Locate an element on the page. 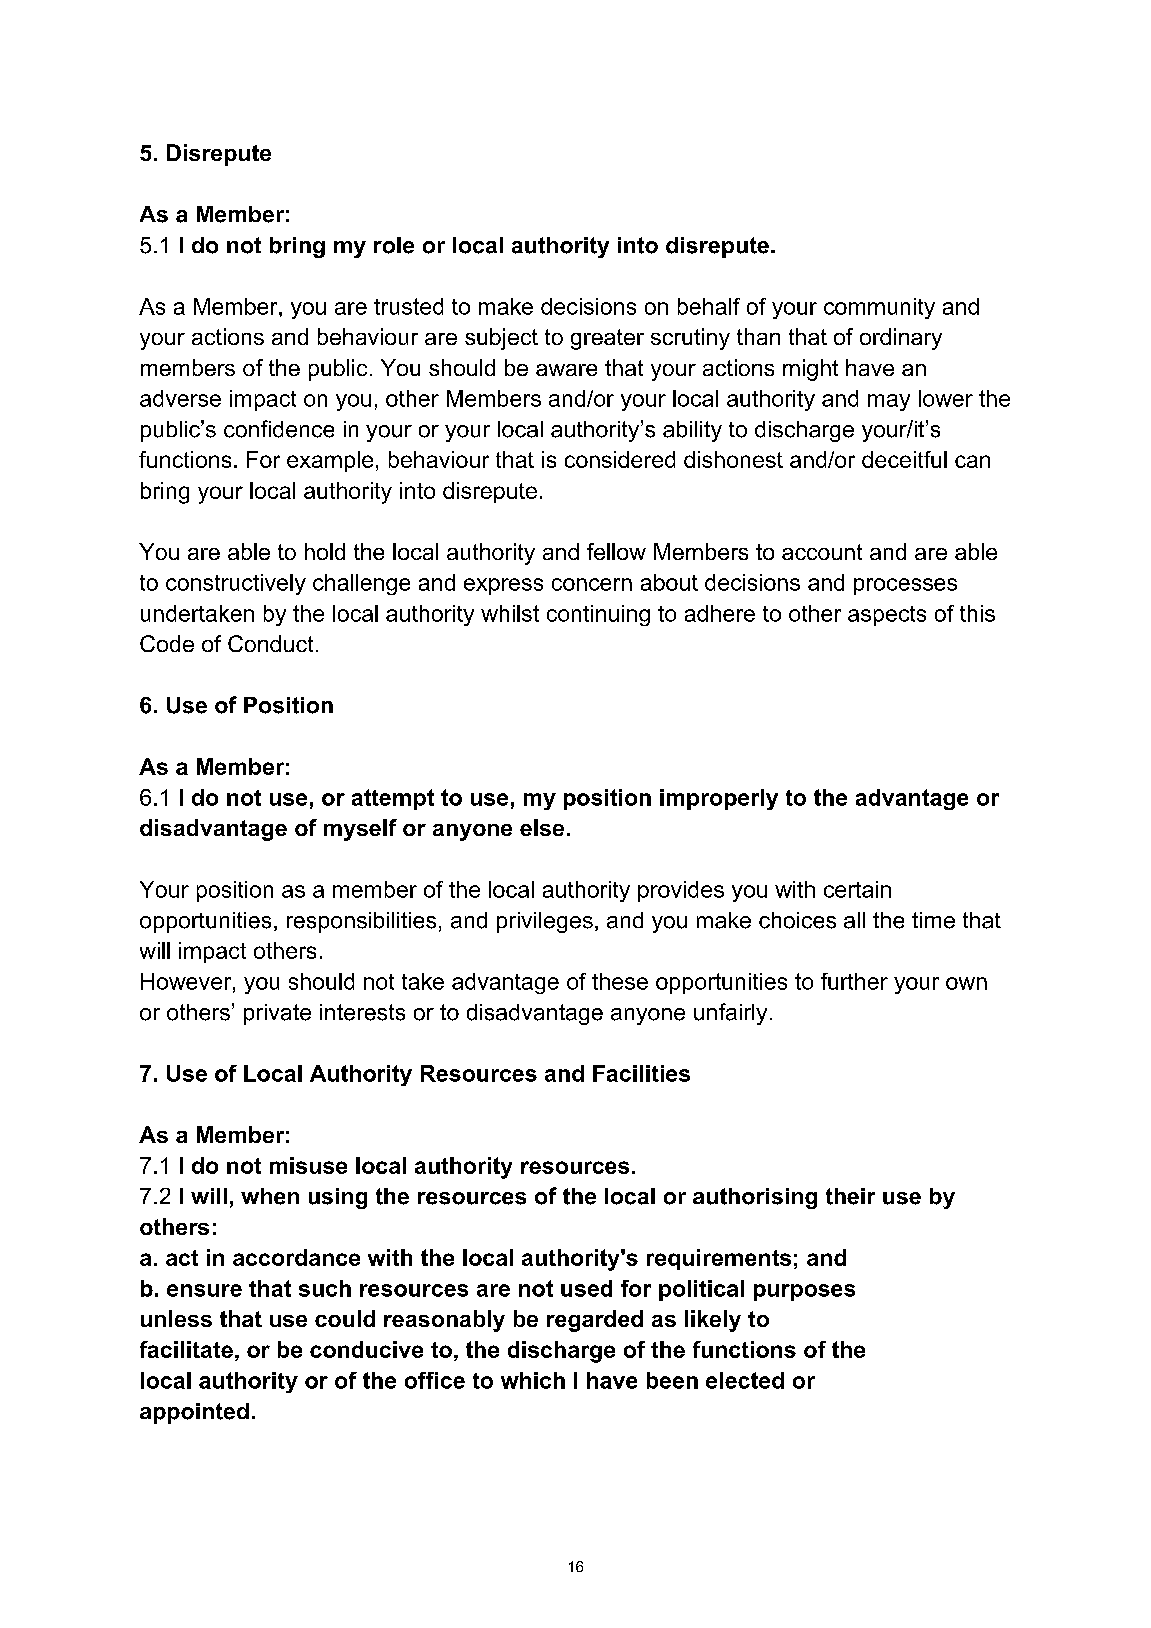 This page has height=1628, width=1151. elected is located at coordinates (745, 1380).
